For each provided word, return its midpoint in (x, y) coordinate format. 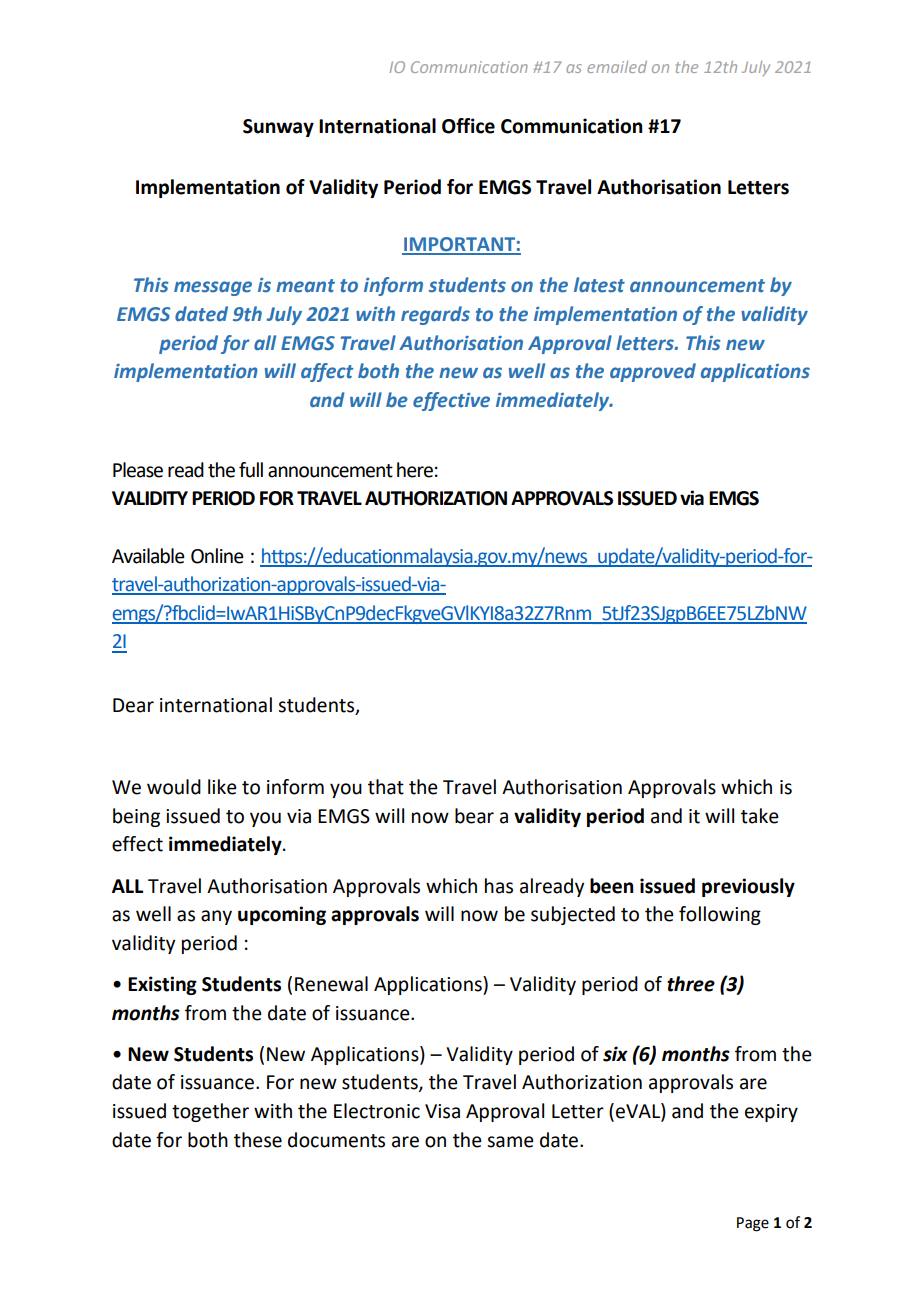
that (386, 787)
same (510, 1142)
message (213, 288)
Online (217, 556)
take (760, 816)
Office (468, 126)
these (258, 1140)
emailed (617, 67)
